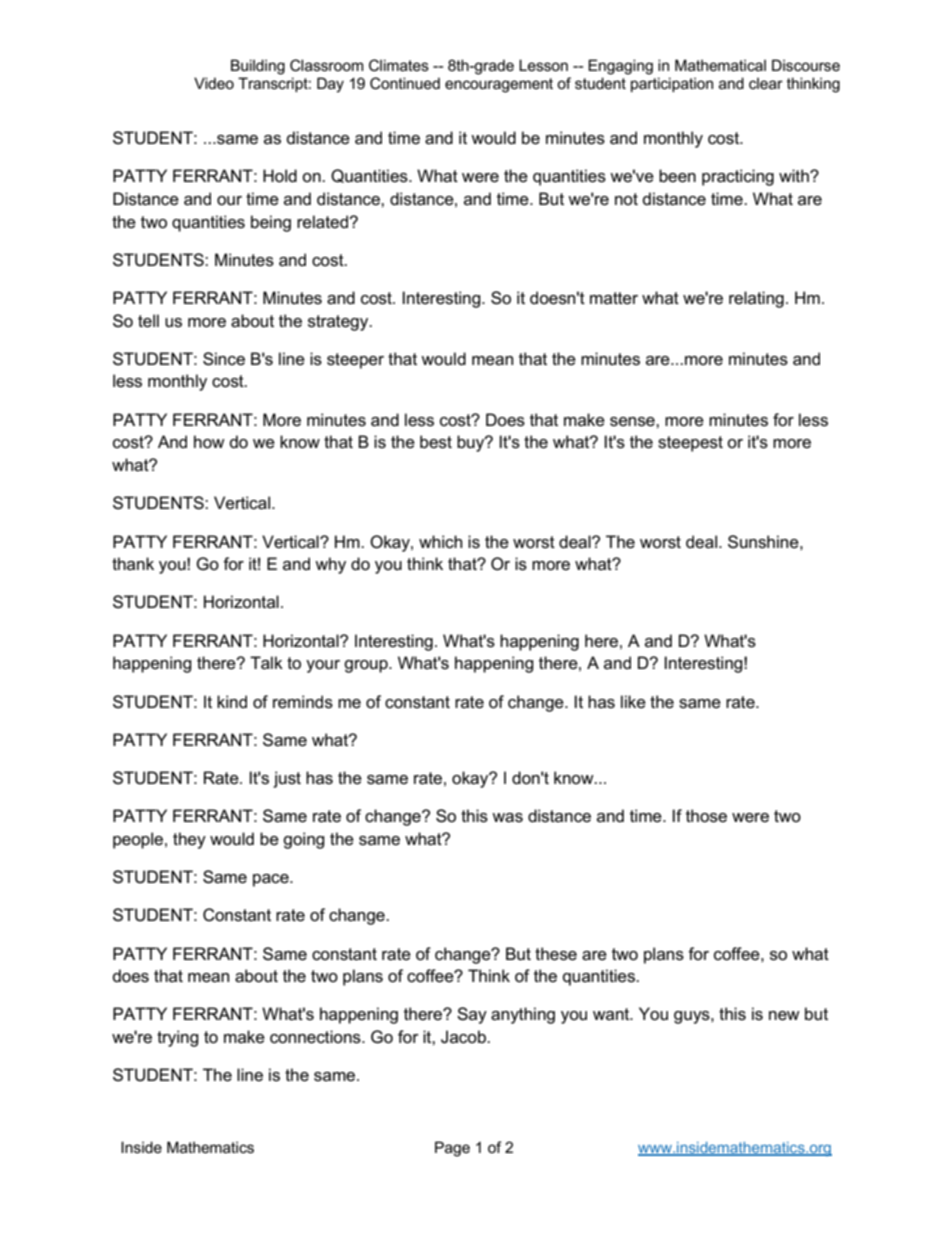 This page has height=1233, width=952. What do you see at coordinates (189, 840) in the page?
I see `they` at bounding box center [189, 840].
